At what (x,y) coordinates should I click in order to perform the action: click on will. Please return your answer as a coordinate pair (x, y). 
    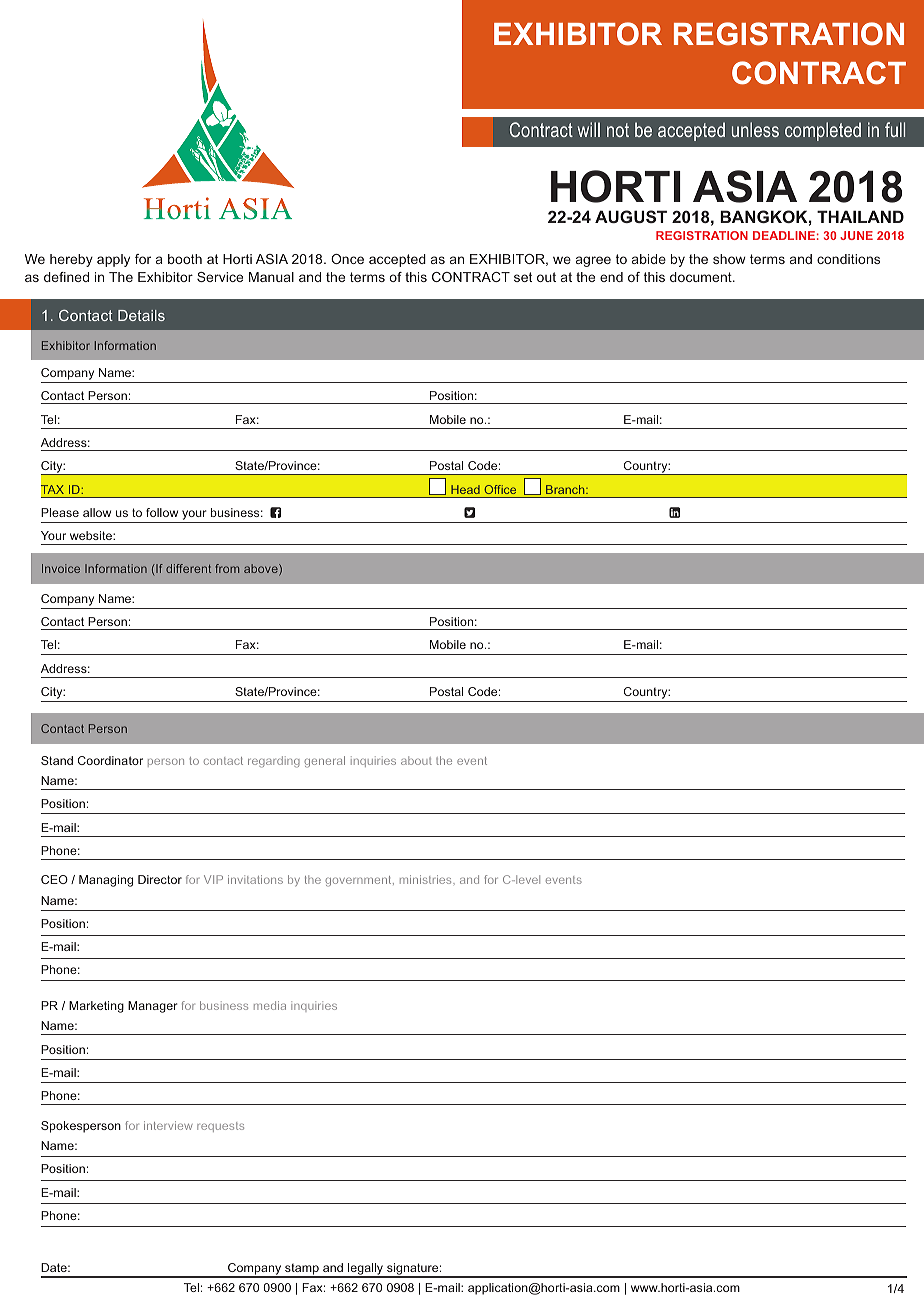
    Looking at the image, I should click on (589, 129).
